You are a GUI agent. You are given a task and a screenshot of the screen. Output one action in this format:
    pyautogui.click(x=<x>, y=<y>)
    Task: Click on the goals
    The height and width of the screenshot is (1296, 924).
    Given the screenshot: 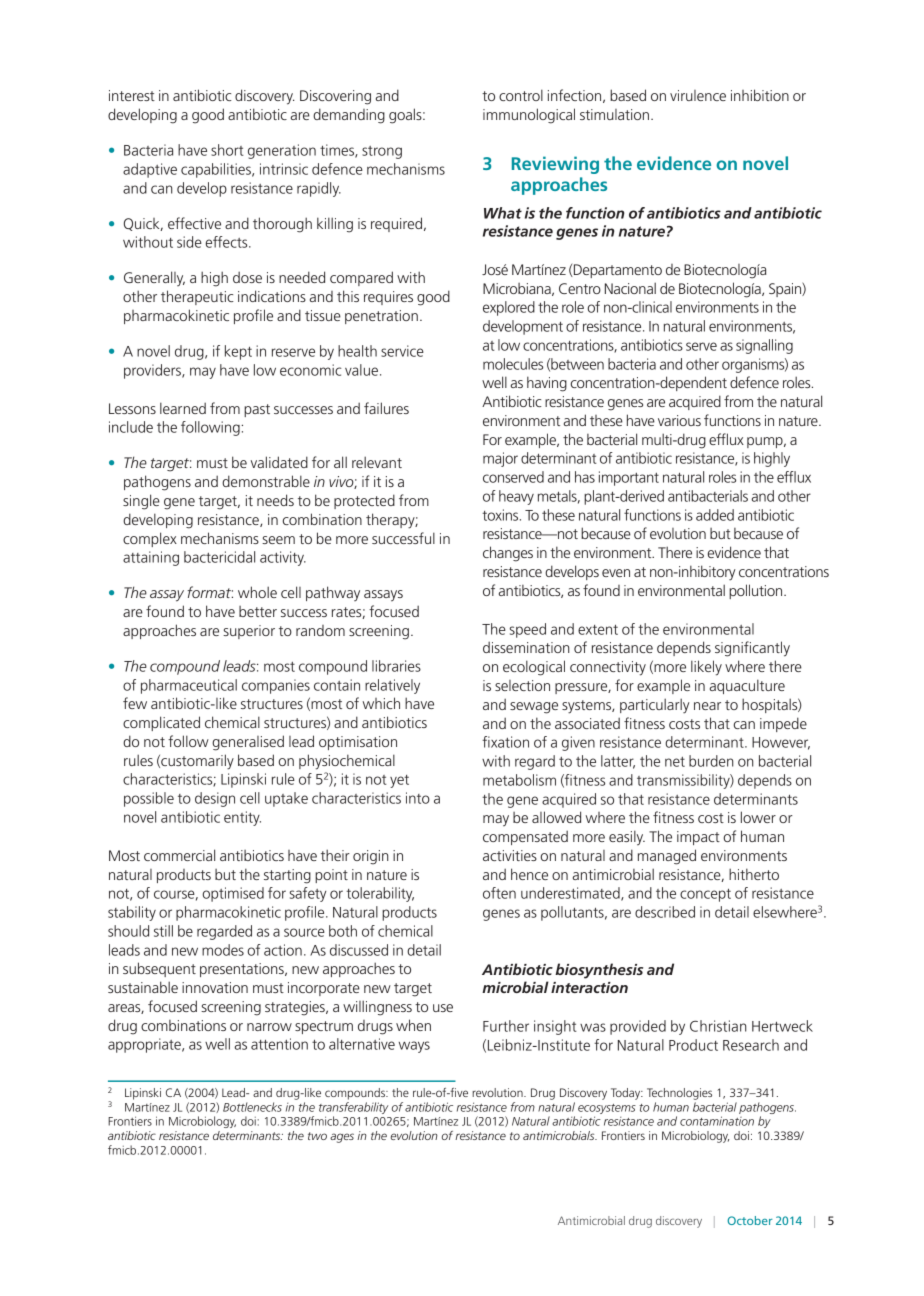 What is the action you would take?
    pyautogui.click(x=406, y=116)
